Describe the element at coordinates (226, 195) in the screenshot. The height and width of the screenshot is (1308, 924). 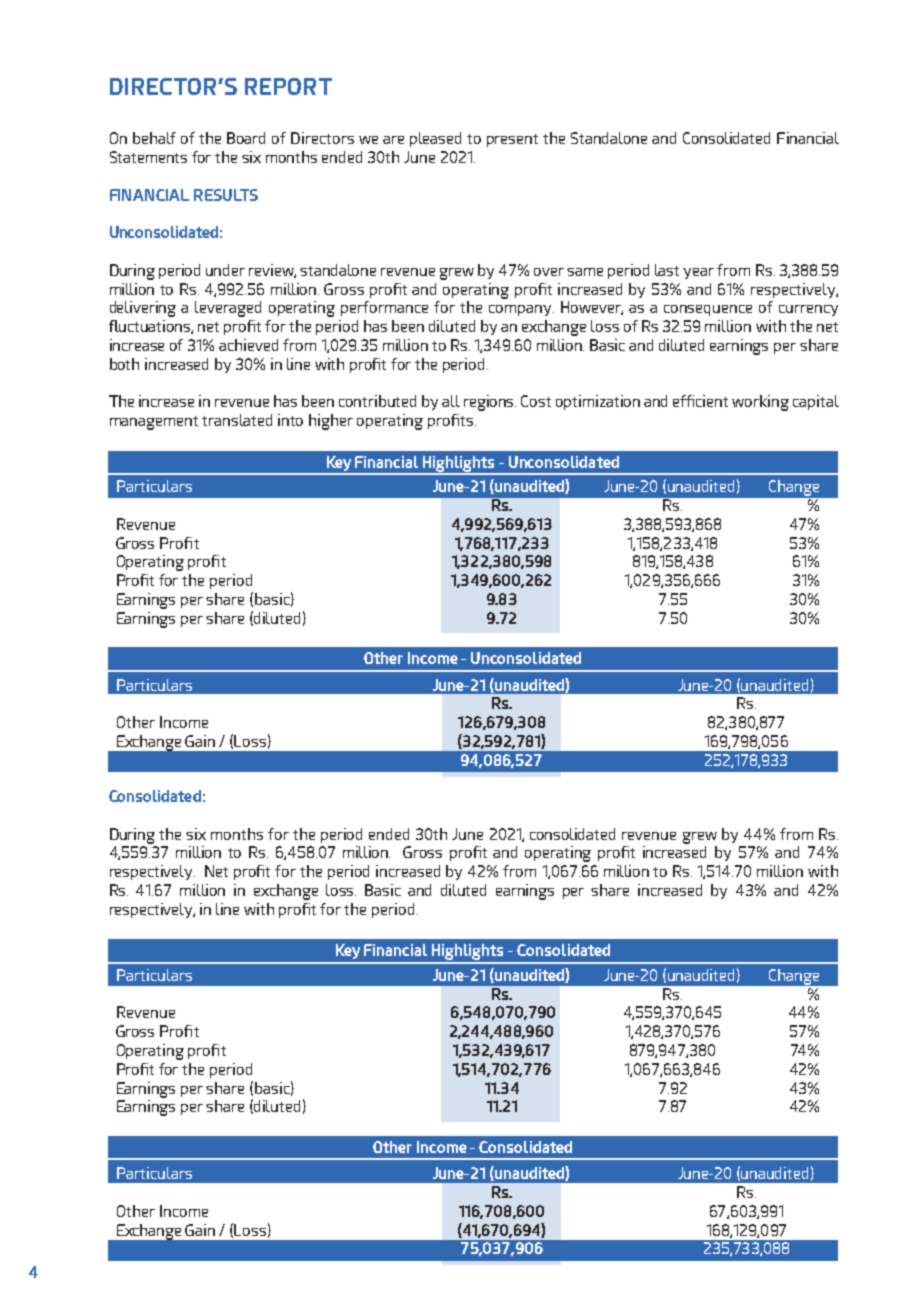
I see `RESULTS` at that location.
